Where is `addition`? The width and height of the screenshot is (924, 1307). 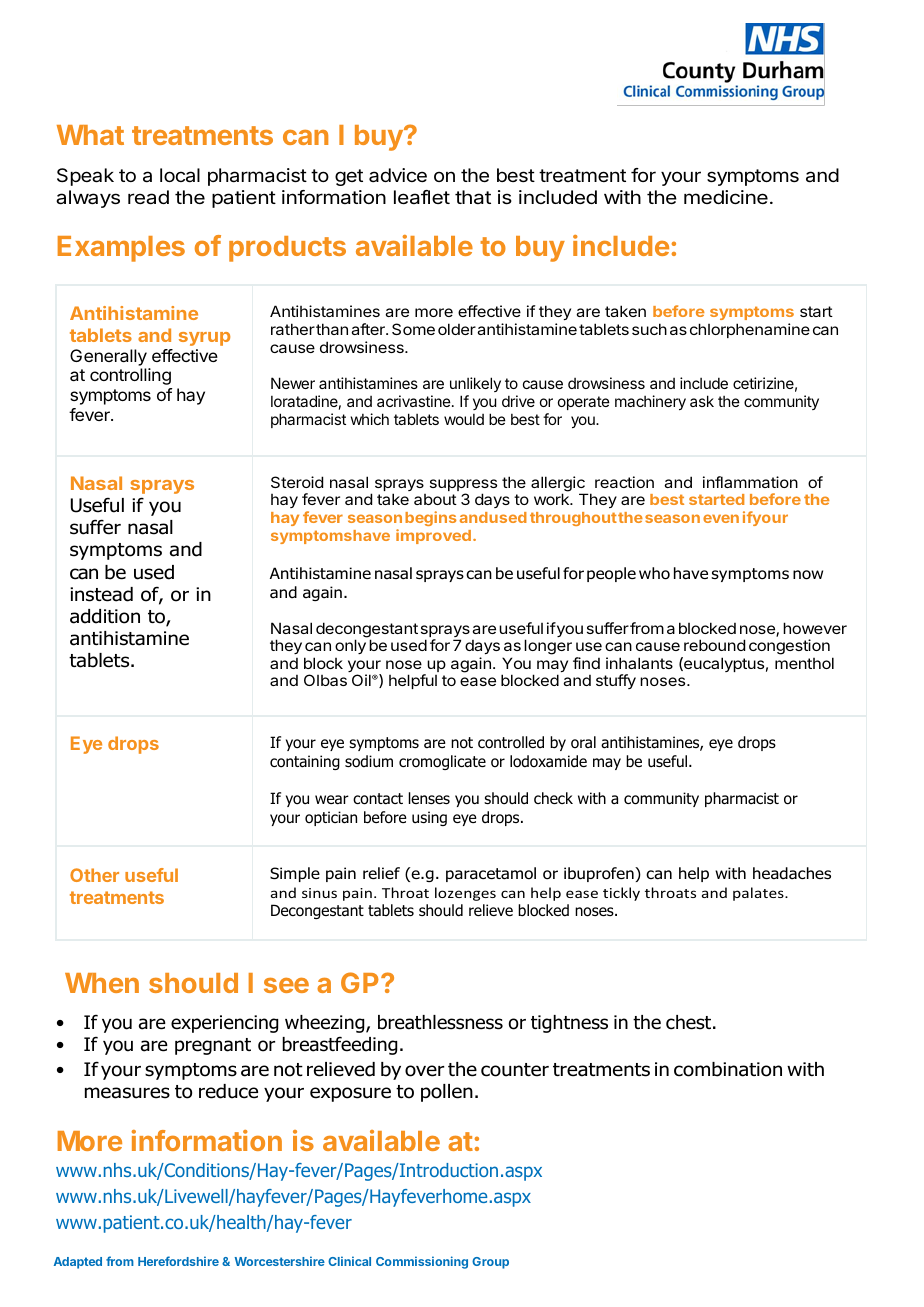 addition is located at coordinates (105, 616).
